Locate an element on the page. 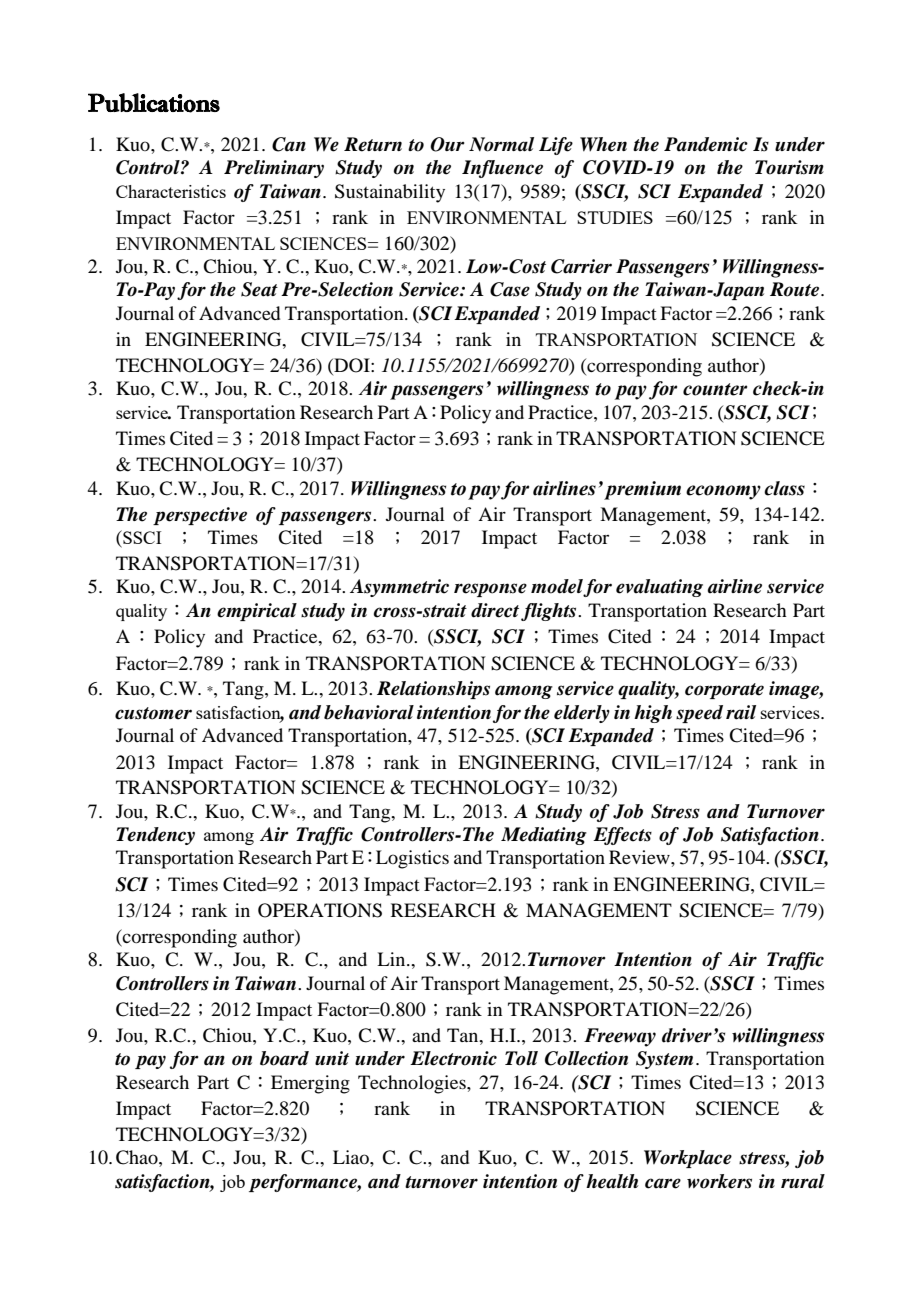  Normal is located at coordinates (501, 144).
